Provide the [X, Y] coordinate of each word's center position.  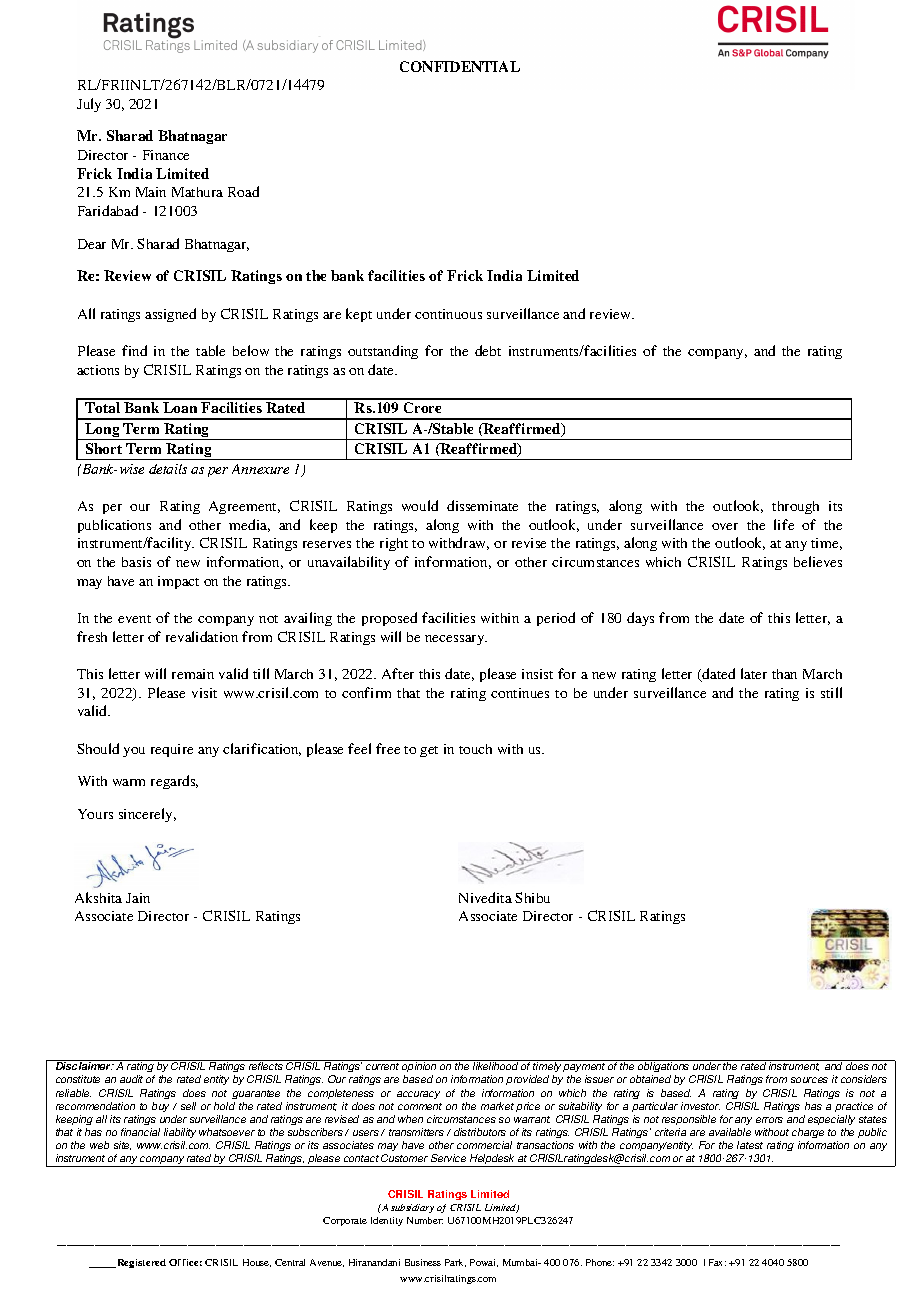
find [134, 350]
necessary [456, 640]
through [795, 507]
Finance [166, 155]
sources [809, 1080]
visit [204, 693]
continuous [448, 314]
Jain [138, 898]
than [784, 674]
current [382, 1066]
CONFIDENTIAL [460, 66]
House [257, 1263]
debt [488, 350]
